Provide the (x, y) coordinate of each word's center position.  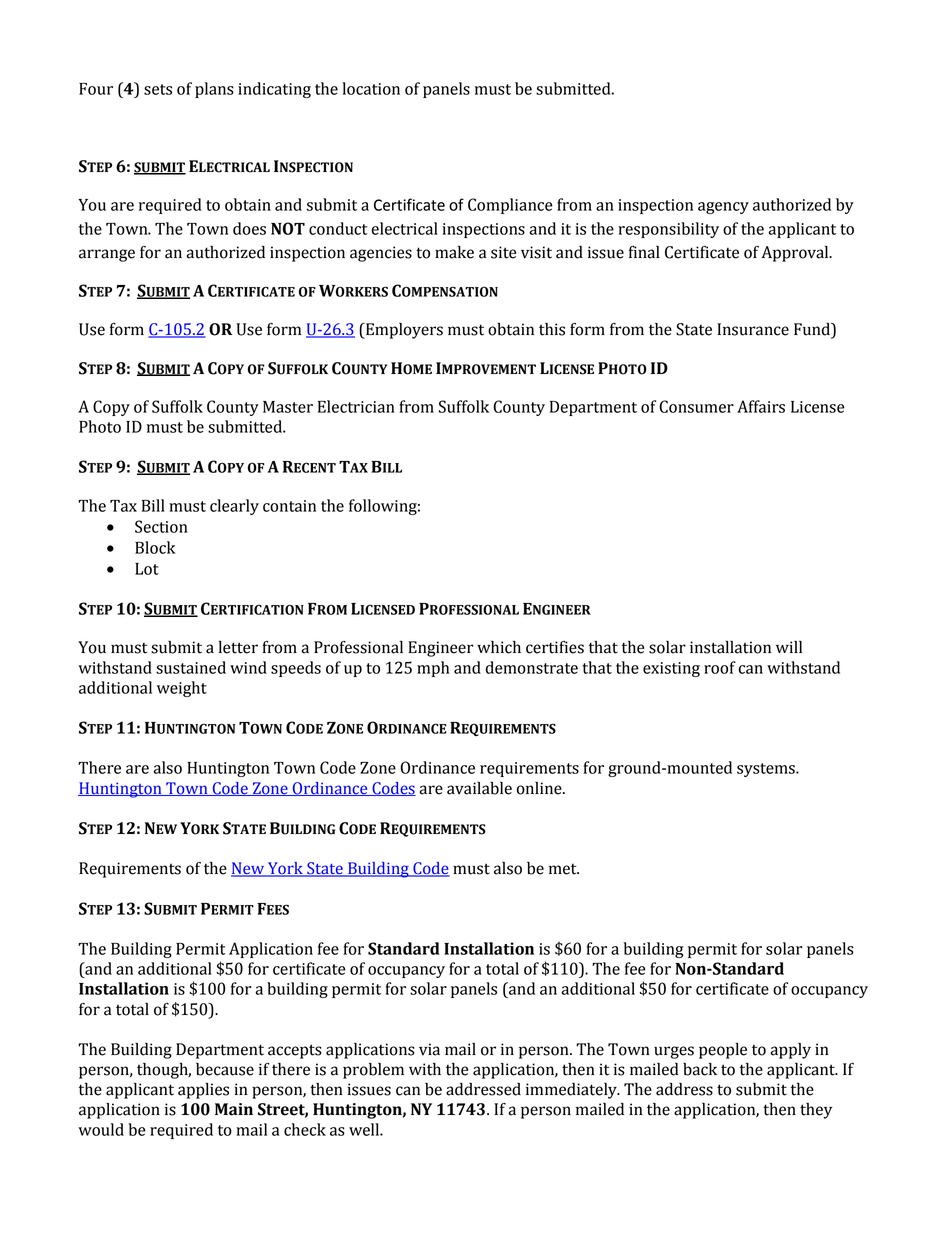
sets (158, 89)
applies (203, 1091)
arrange (107, 255)
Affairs (761, 406)
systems (767, 770)
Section (161, 526)
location (371, 88)
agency (723, 208)
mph (433, 669)
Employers (403, 331)
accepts (295, 1051)
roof (720, 667)
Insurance (753, 329)
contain (289, 506)
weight (182, 689)
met (564, 869)
